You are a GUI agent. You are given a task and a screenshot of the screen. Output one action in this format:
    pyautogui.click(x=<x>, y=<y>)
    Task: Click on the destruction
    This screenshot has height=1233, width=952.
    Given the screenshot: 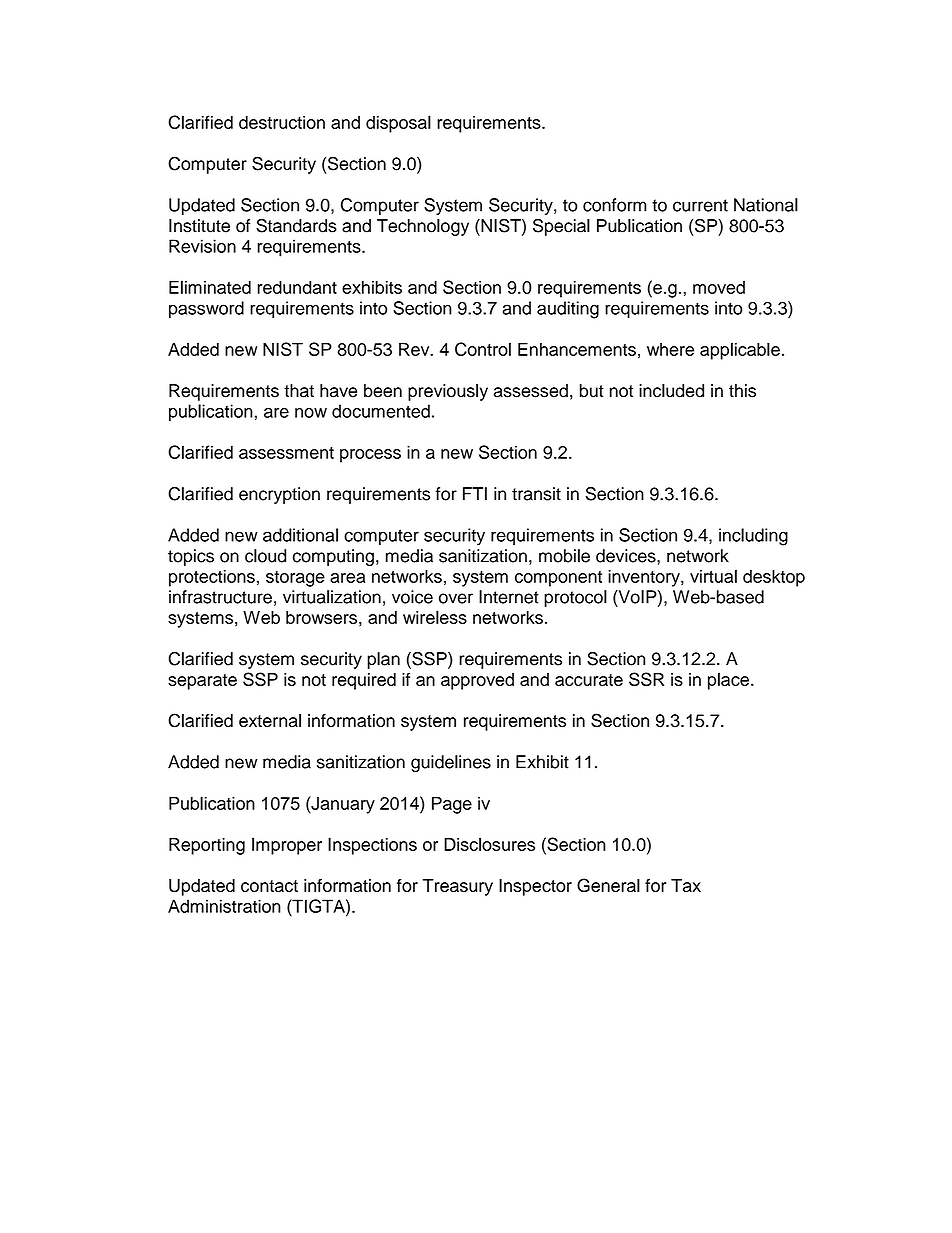 What is the action you would take?
    pyautogui.click(x=282, y=122)
